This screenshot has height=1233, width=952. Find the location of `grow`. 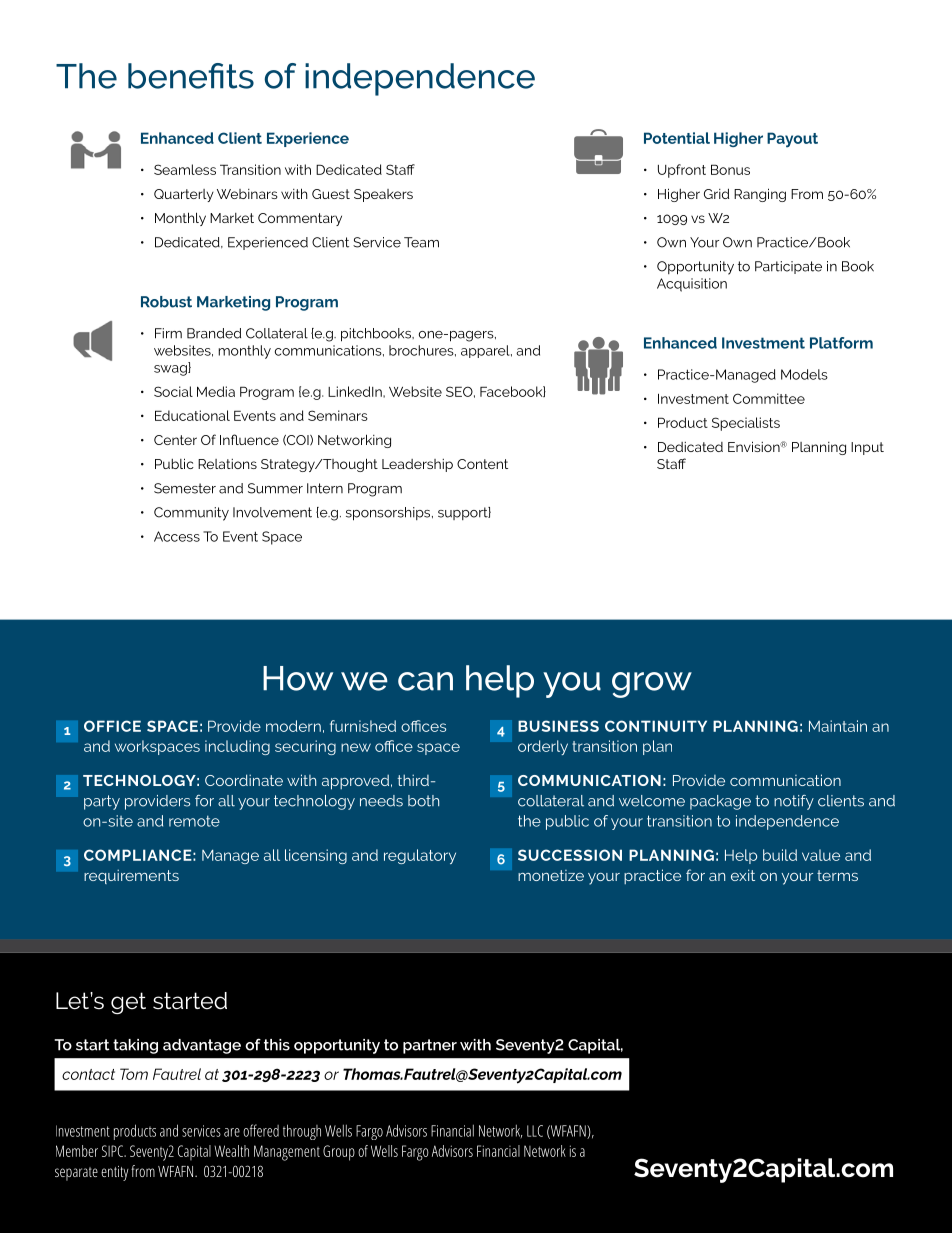

grow is located at coordinates (652, 685).
